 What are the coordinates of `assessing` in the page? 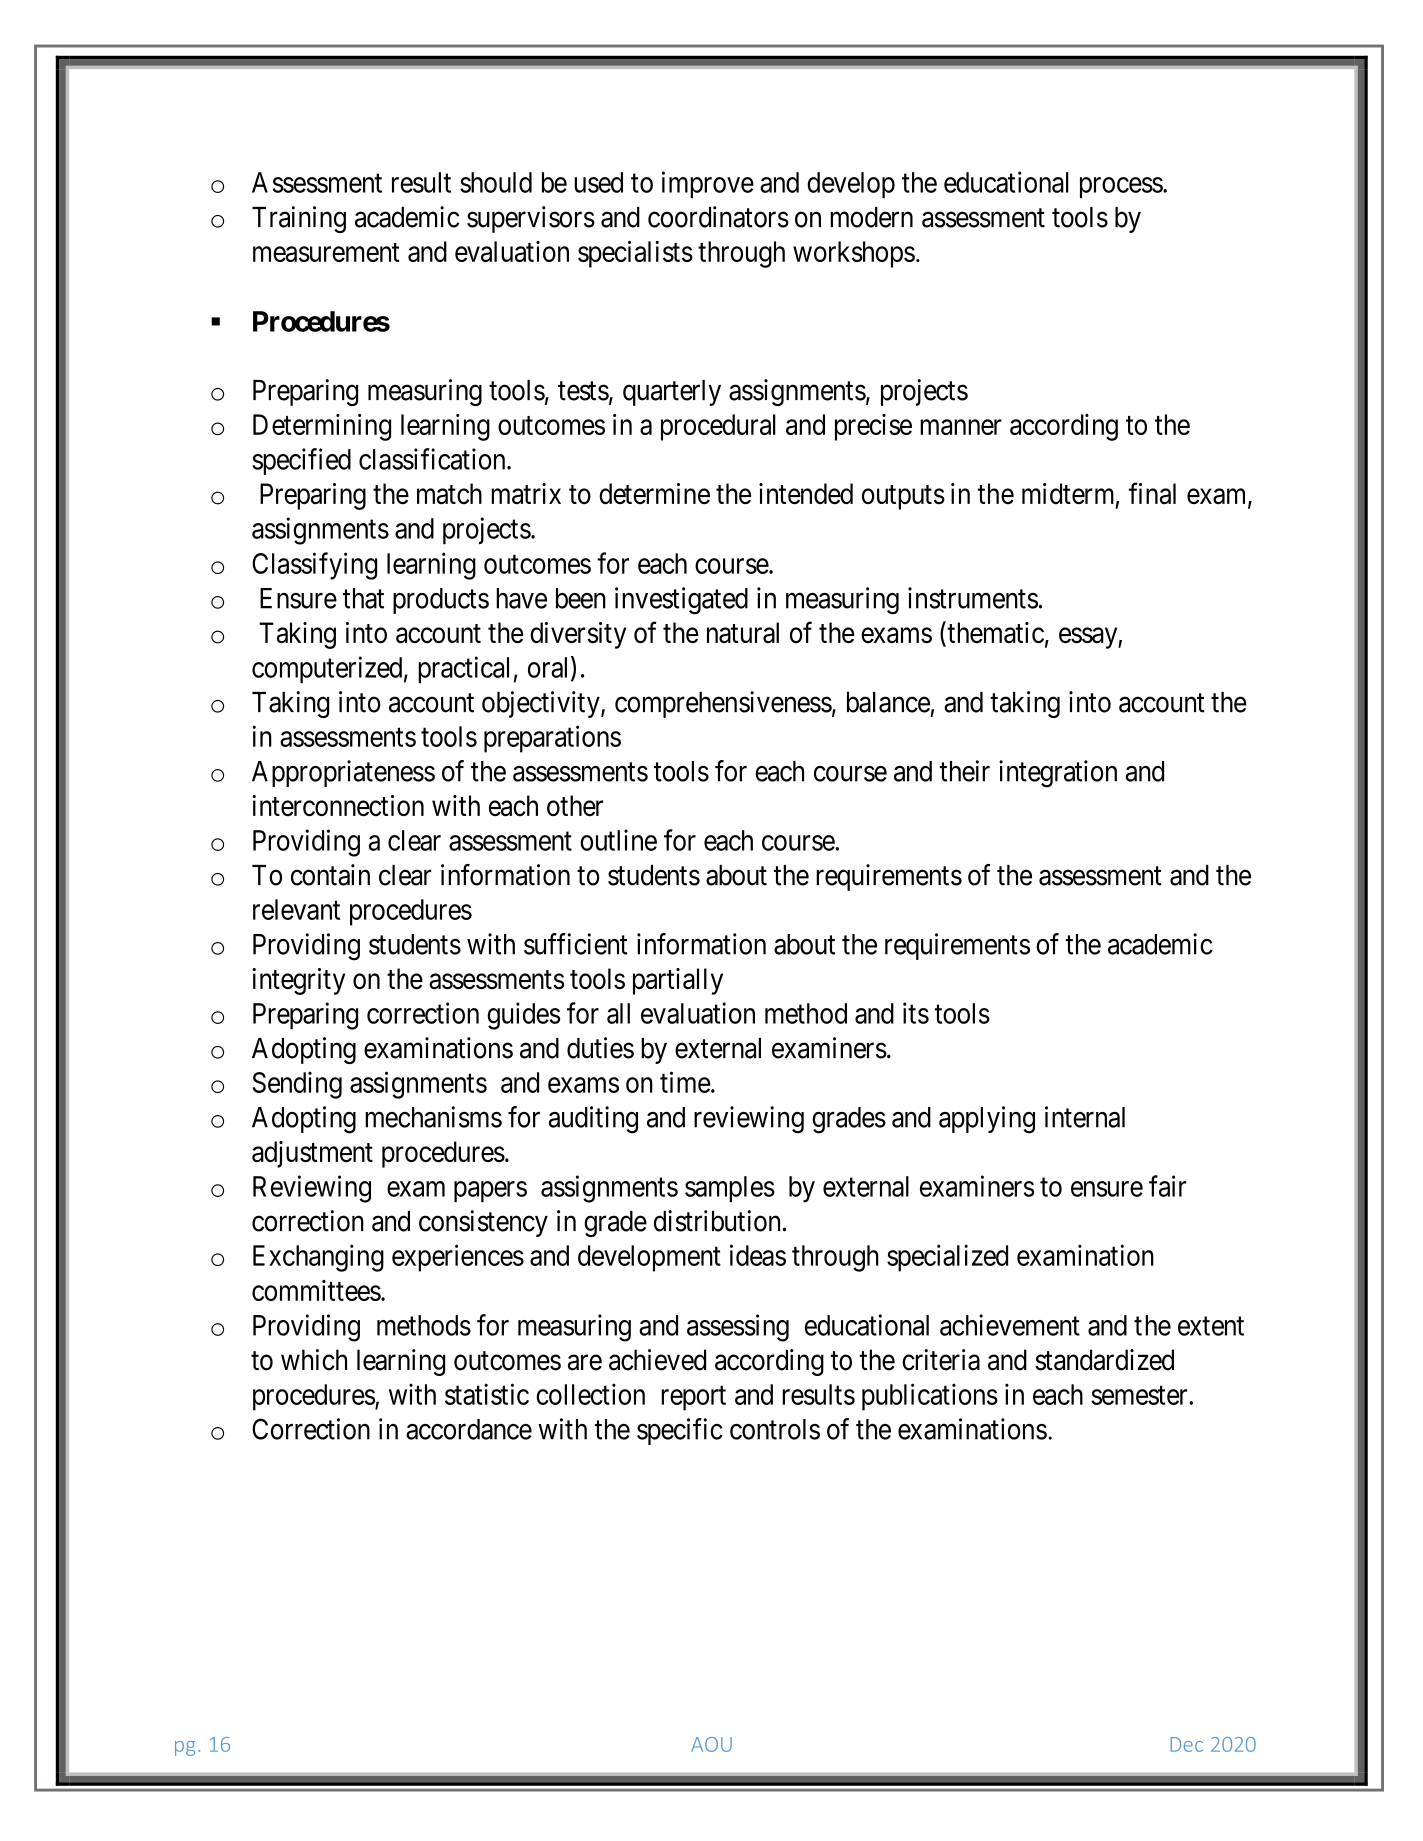 It's located at (738, 1328).
